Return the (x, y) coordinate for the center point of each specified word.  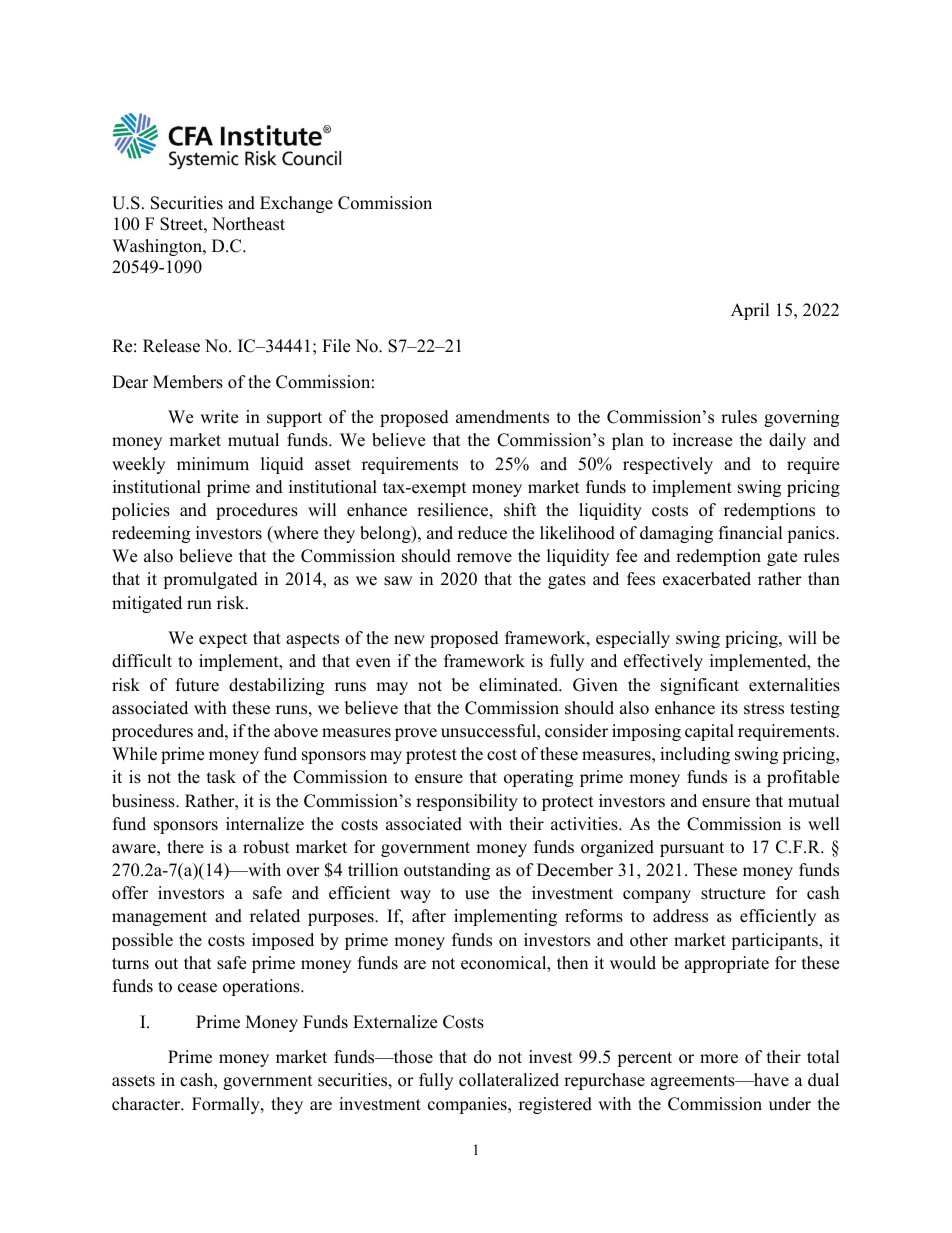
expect (223, 640)
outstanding (447, 871)
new (409, 640)
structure (733, 894)
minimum (213, 464)
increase (702, 440)
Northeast (248, 224)
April (750, 311)
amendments (502, 417)
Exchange (296, 204)
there (185, 847)
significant (700, 686)
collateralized (509, 1080)
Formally (227, 1105)
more (719, 1059)
